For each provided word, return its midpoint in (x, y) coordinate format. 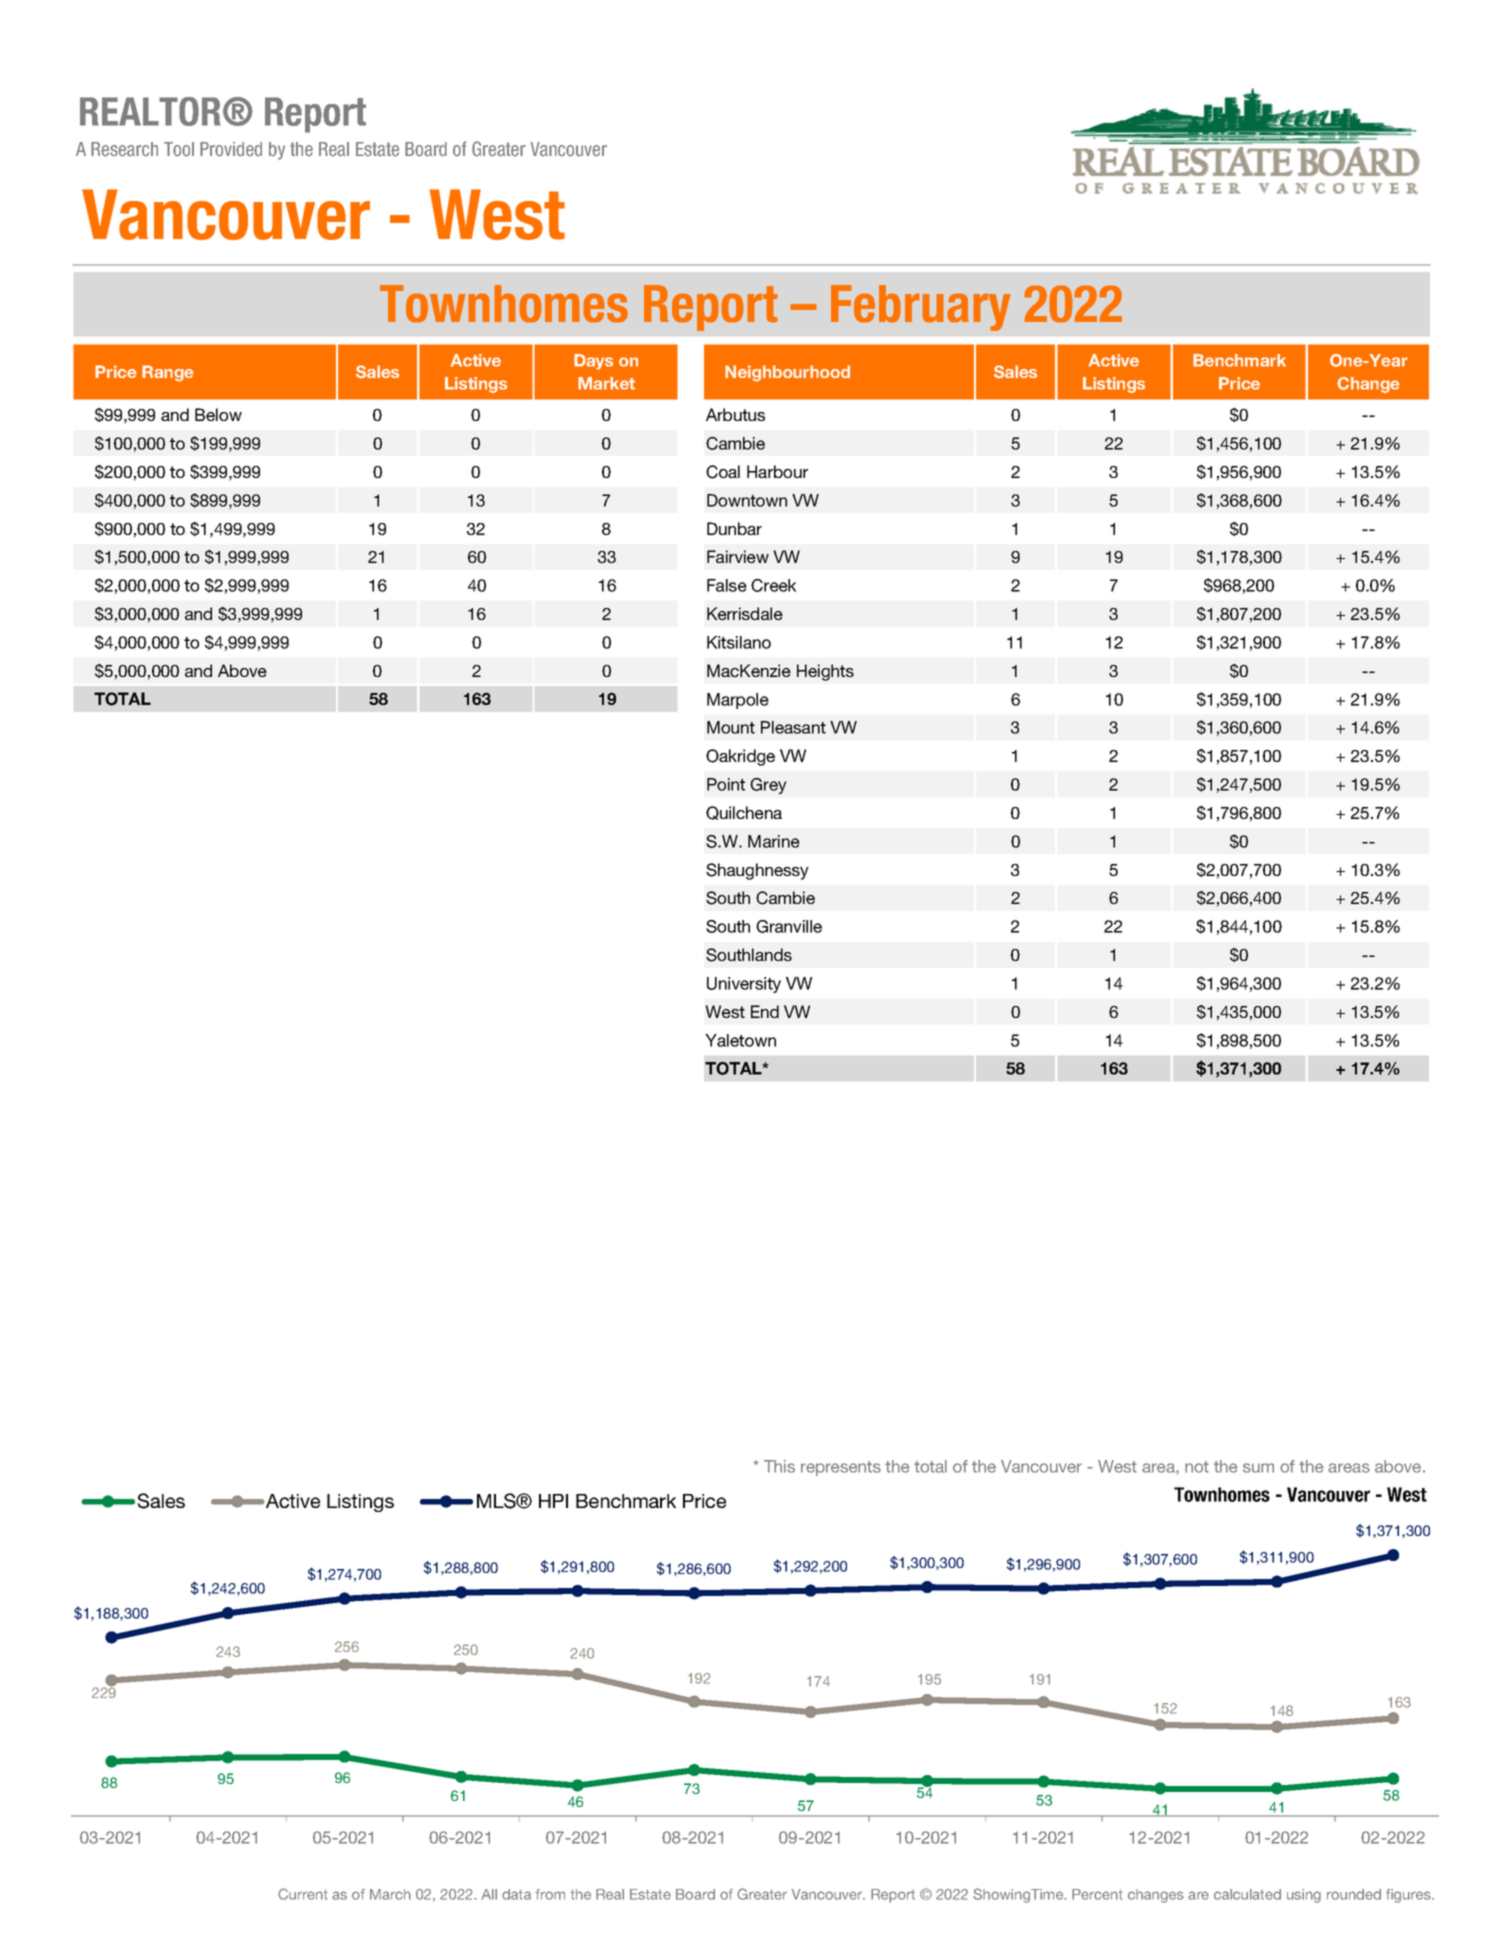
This (779, 1466)
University (744, 985)
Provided (231, 149)
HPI (553, 1501)
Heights (825, 672)
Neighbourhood (787, 373)
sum (1258, 1468)
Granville (789, 926)
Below (218, 414)
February (920, 308)
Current (303, 1894)
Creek (773, 585)
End (765, 1011)
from (550, 1894)
